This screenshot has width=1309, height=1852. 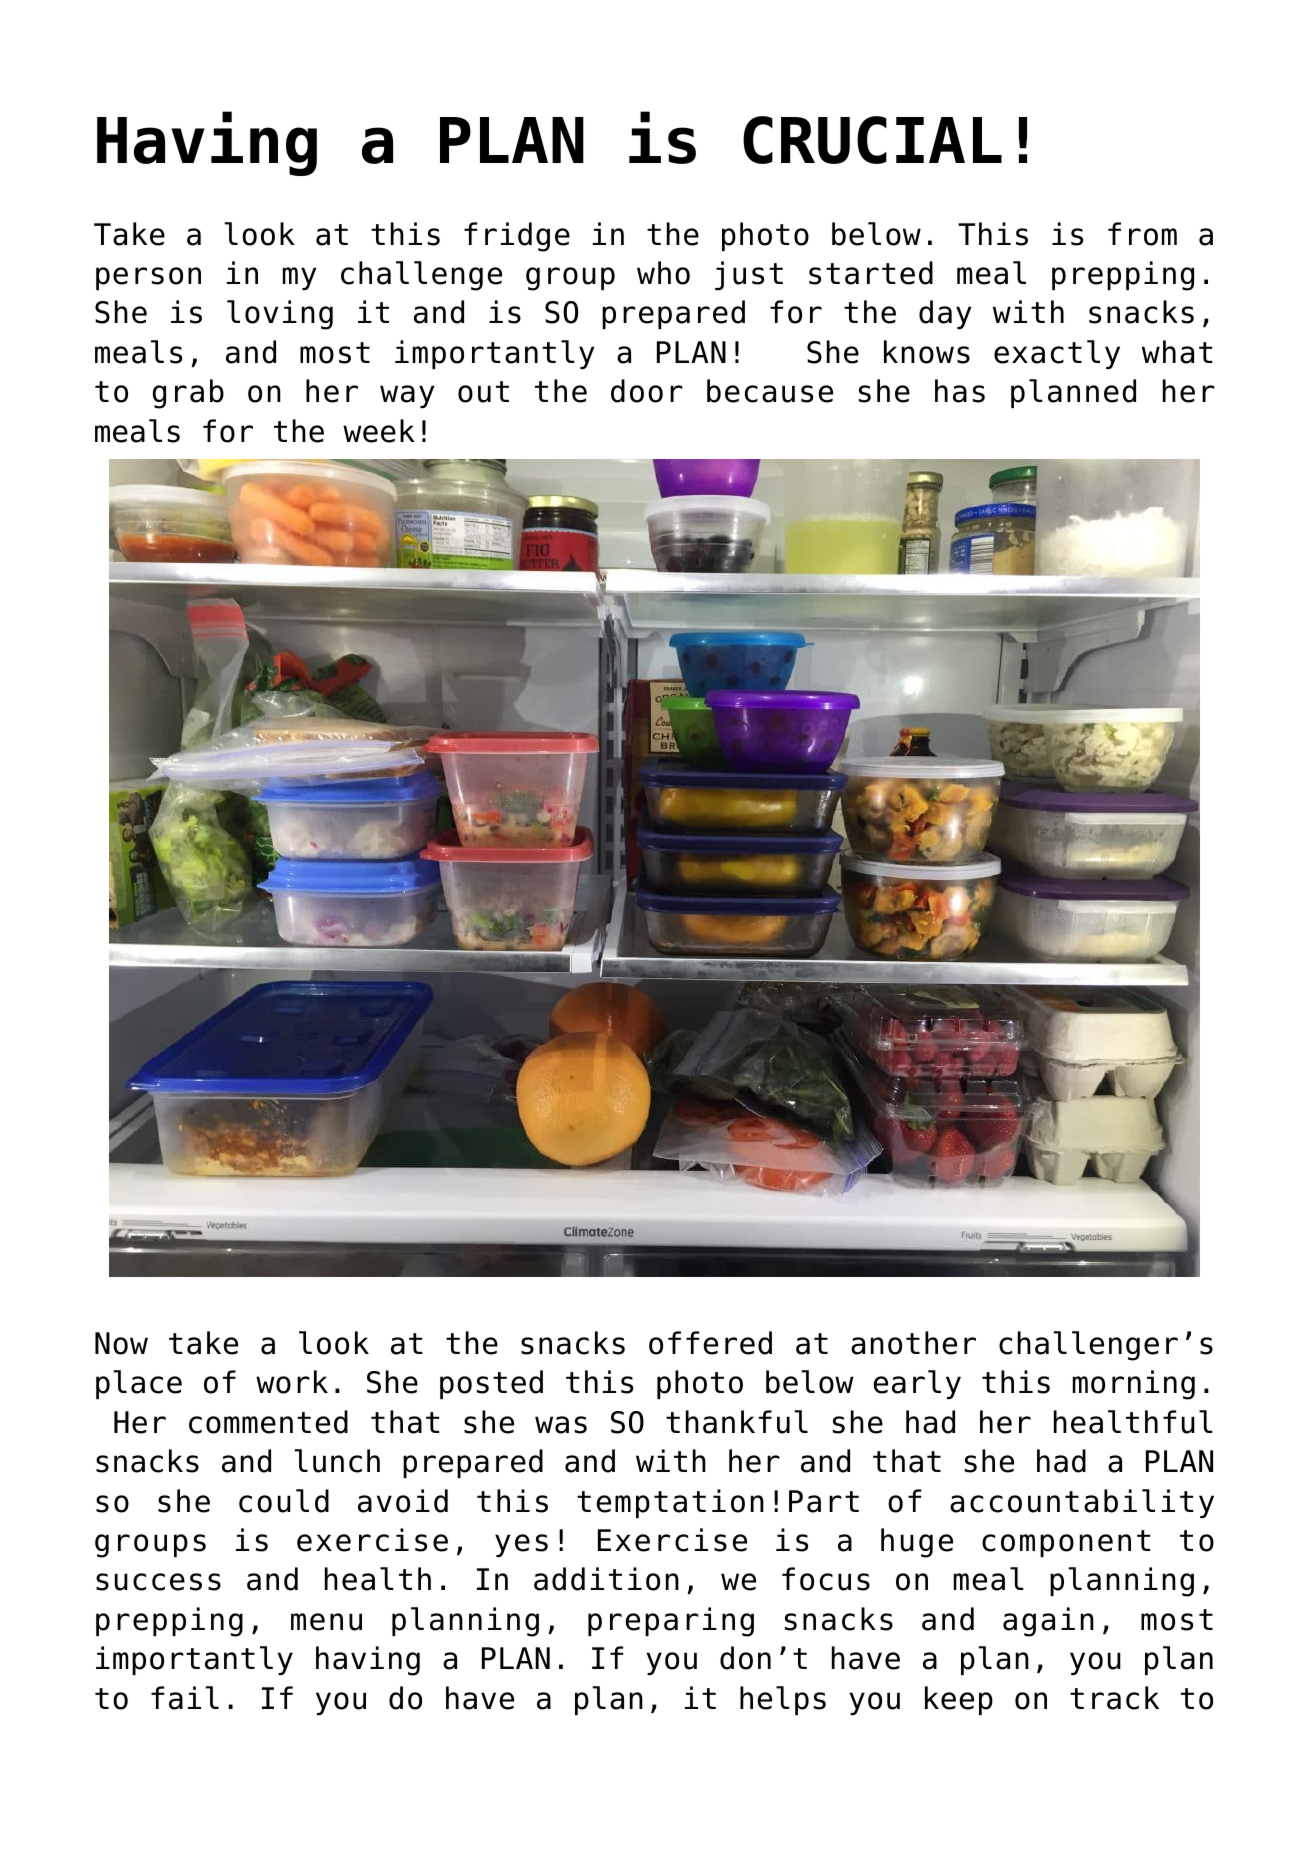 I want to click on offered, so click(x=710, y=1343).
